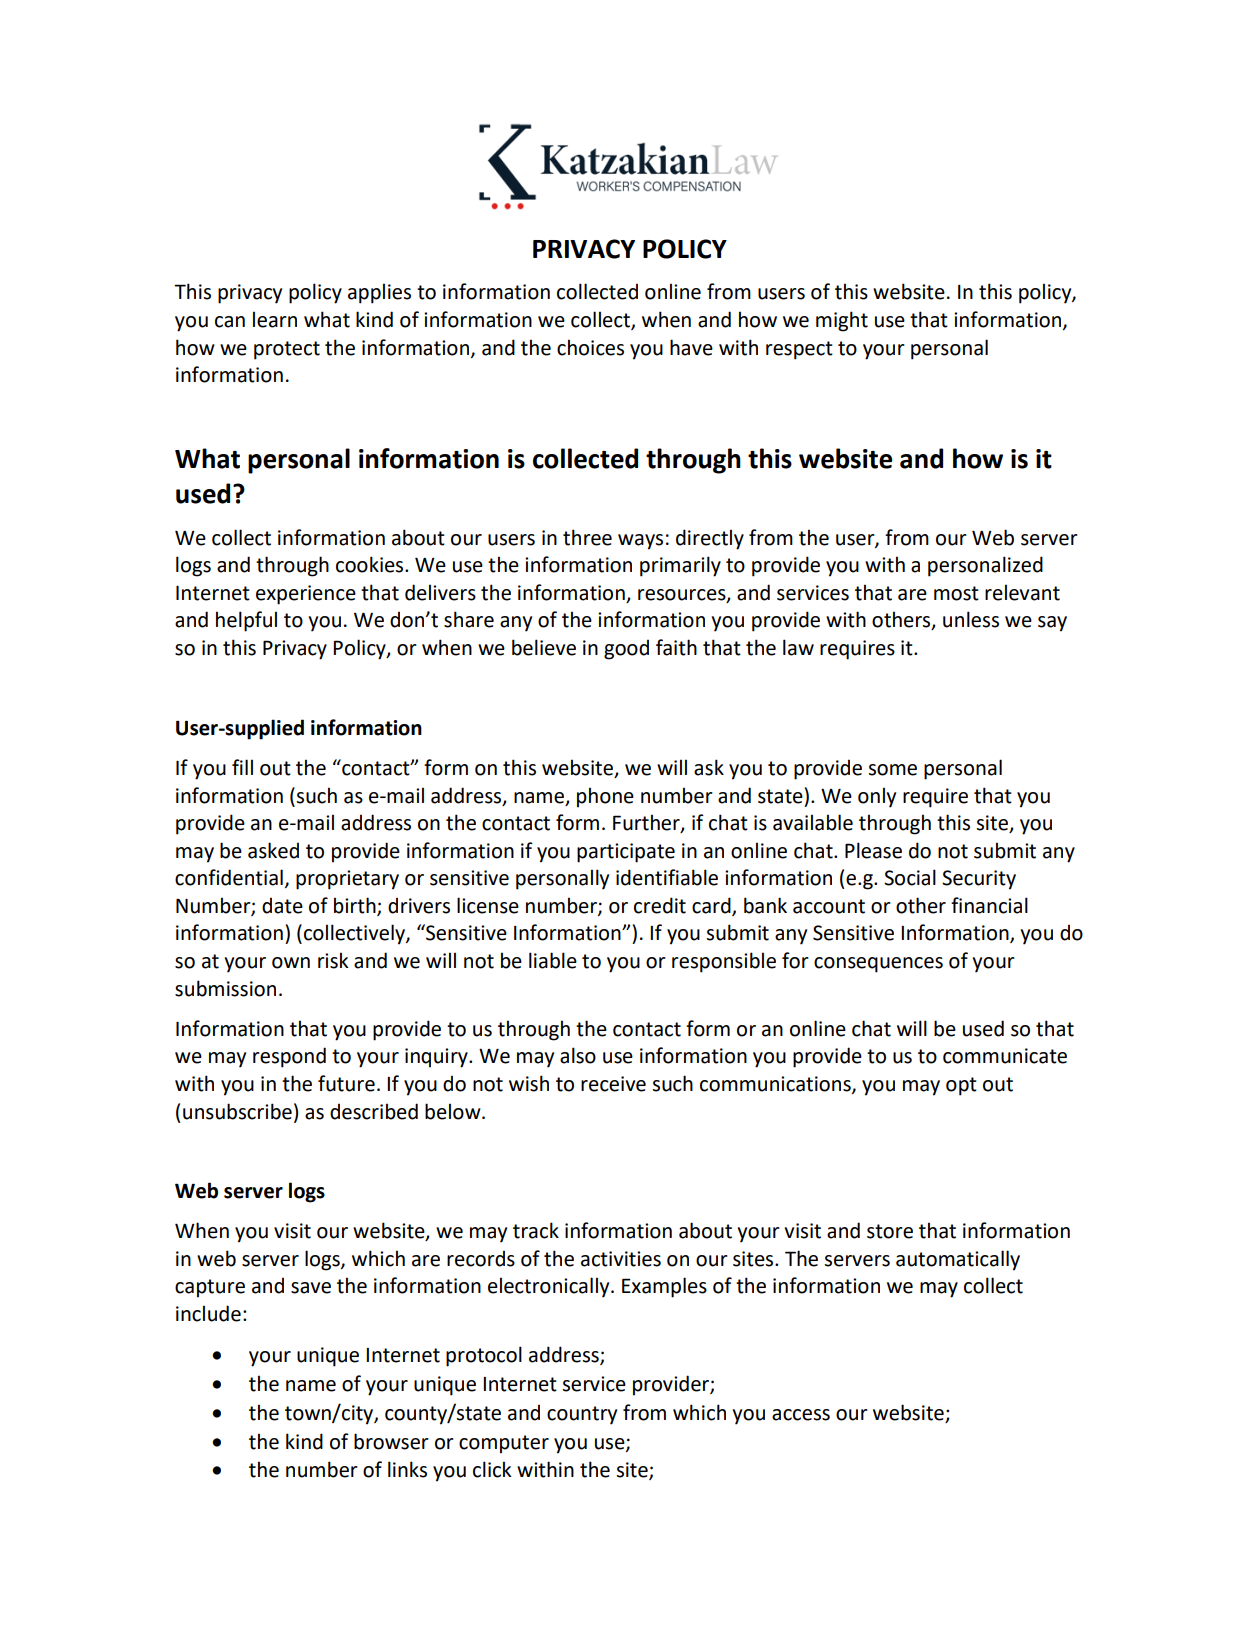  What do you see at coordinates (890, 1231) in the document?
I see `store` at bounding box center [890, 1231].
